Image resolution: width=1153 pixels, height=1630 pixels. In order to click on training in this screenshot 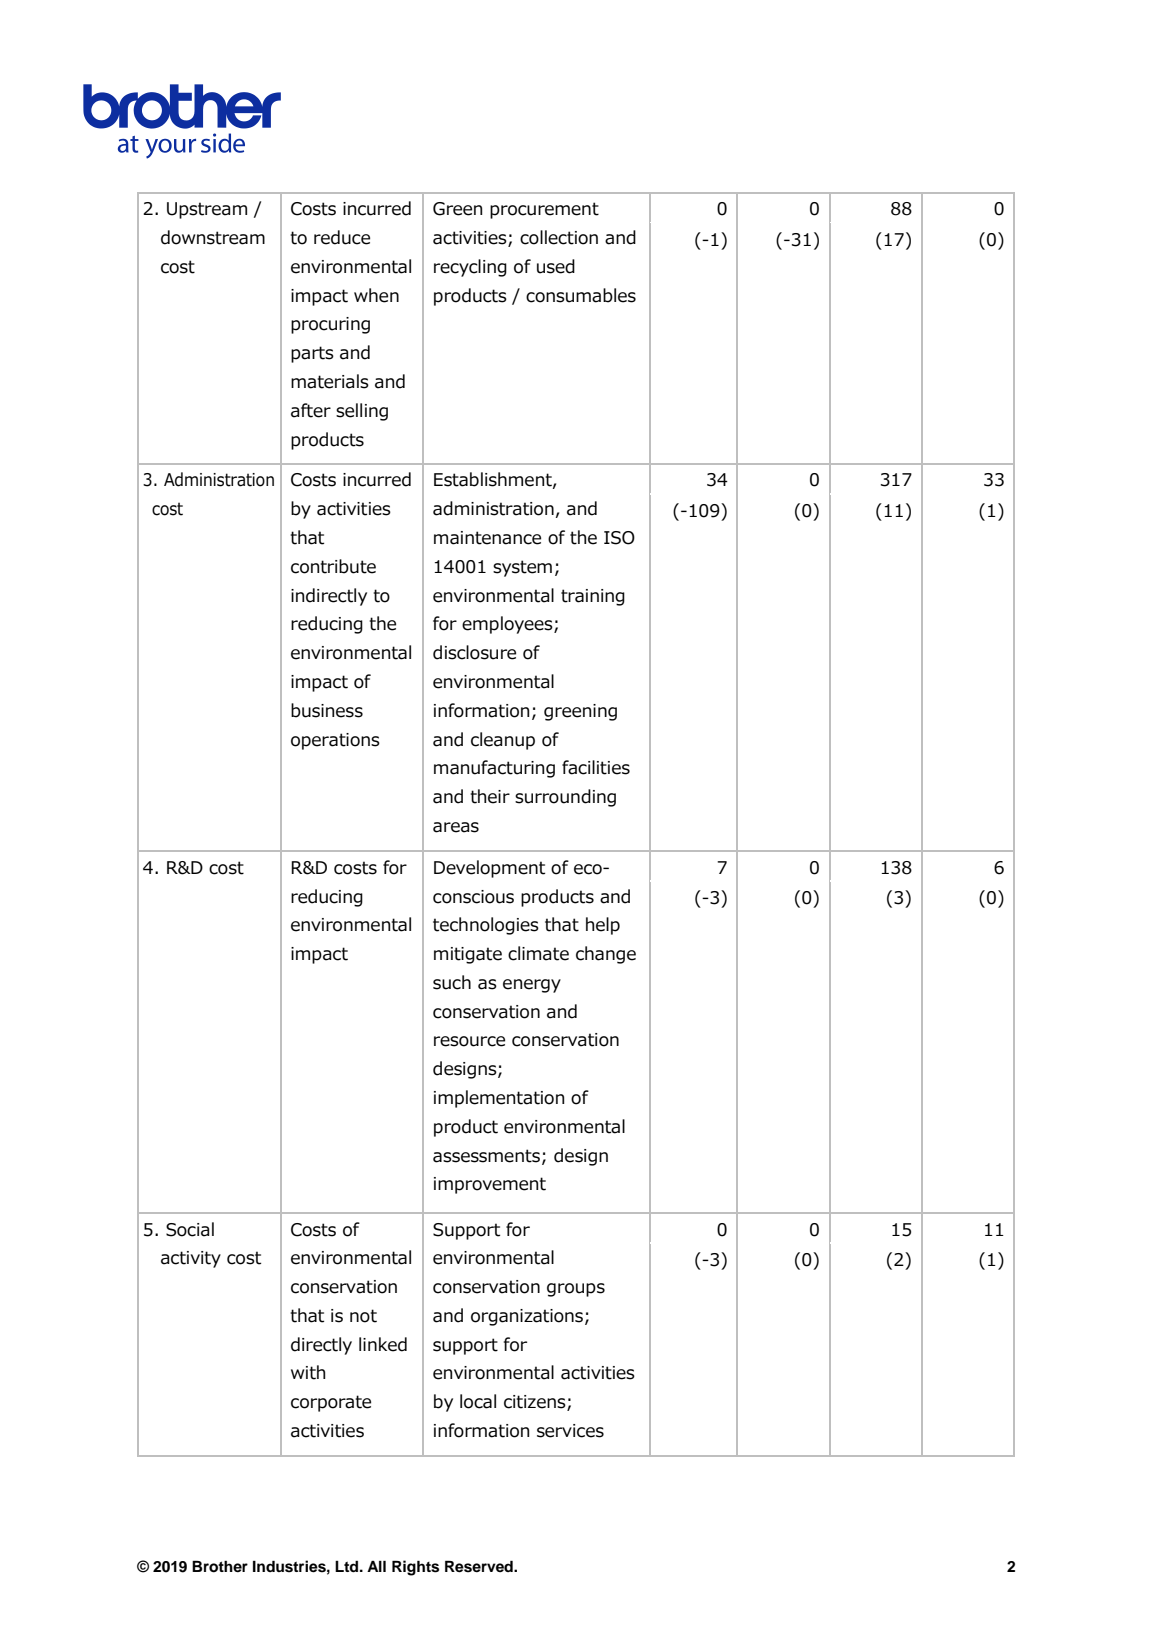, I will do `click(593, 597)`.
